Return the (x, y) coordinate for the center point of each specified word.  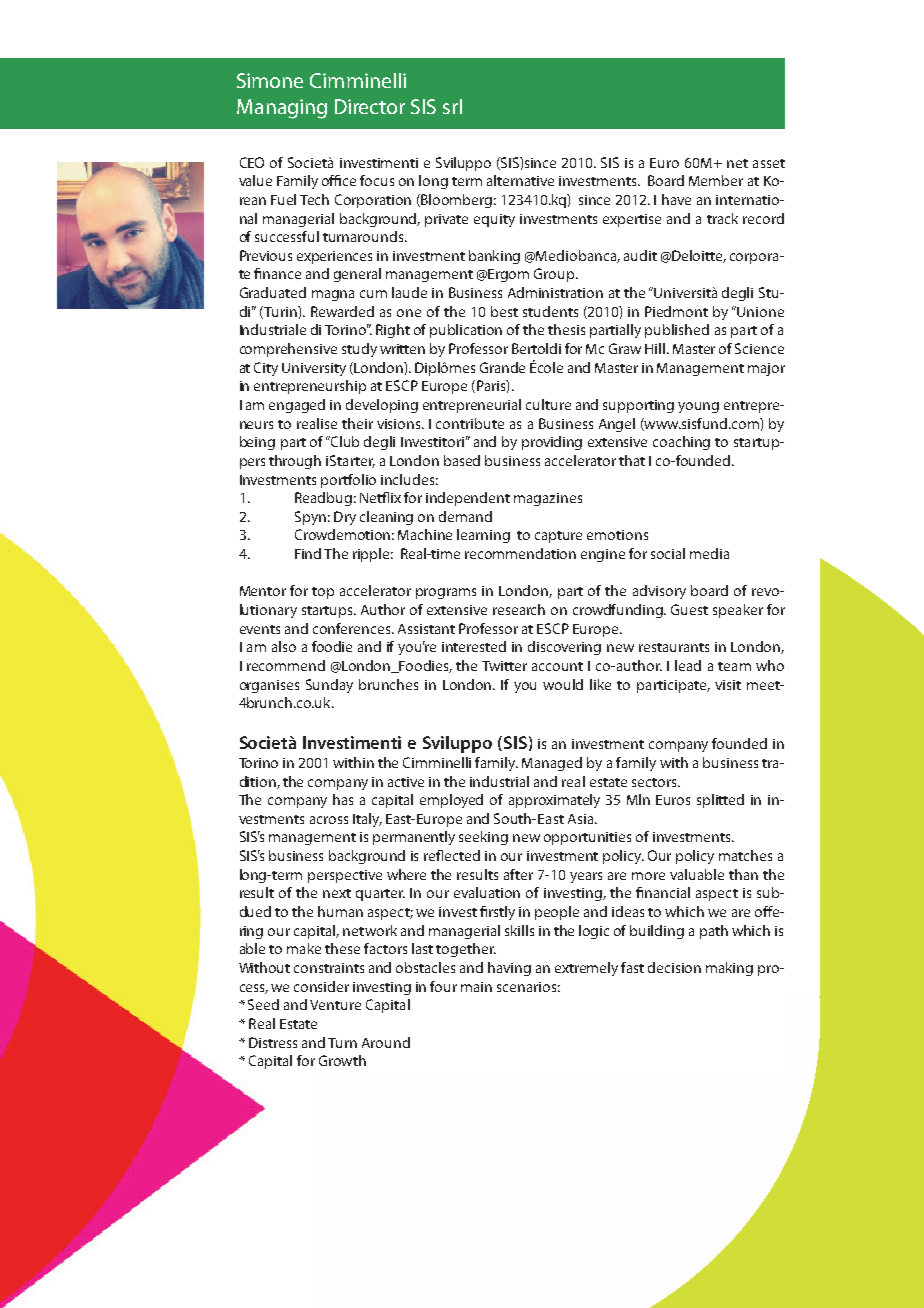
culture (548, 404)
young (698, 407)
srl (452, 106)
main (476, 987)
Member (716, 180)
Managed (552, 764)
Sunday (329, 686)
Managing (282, 109)
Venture (335, 1005)
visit (728, 685)
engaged (297, 406)
